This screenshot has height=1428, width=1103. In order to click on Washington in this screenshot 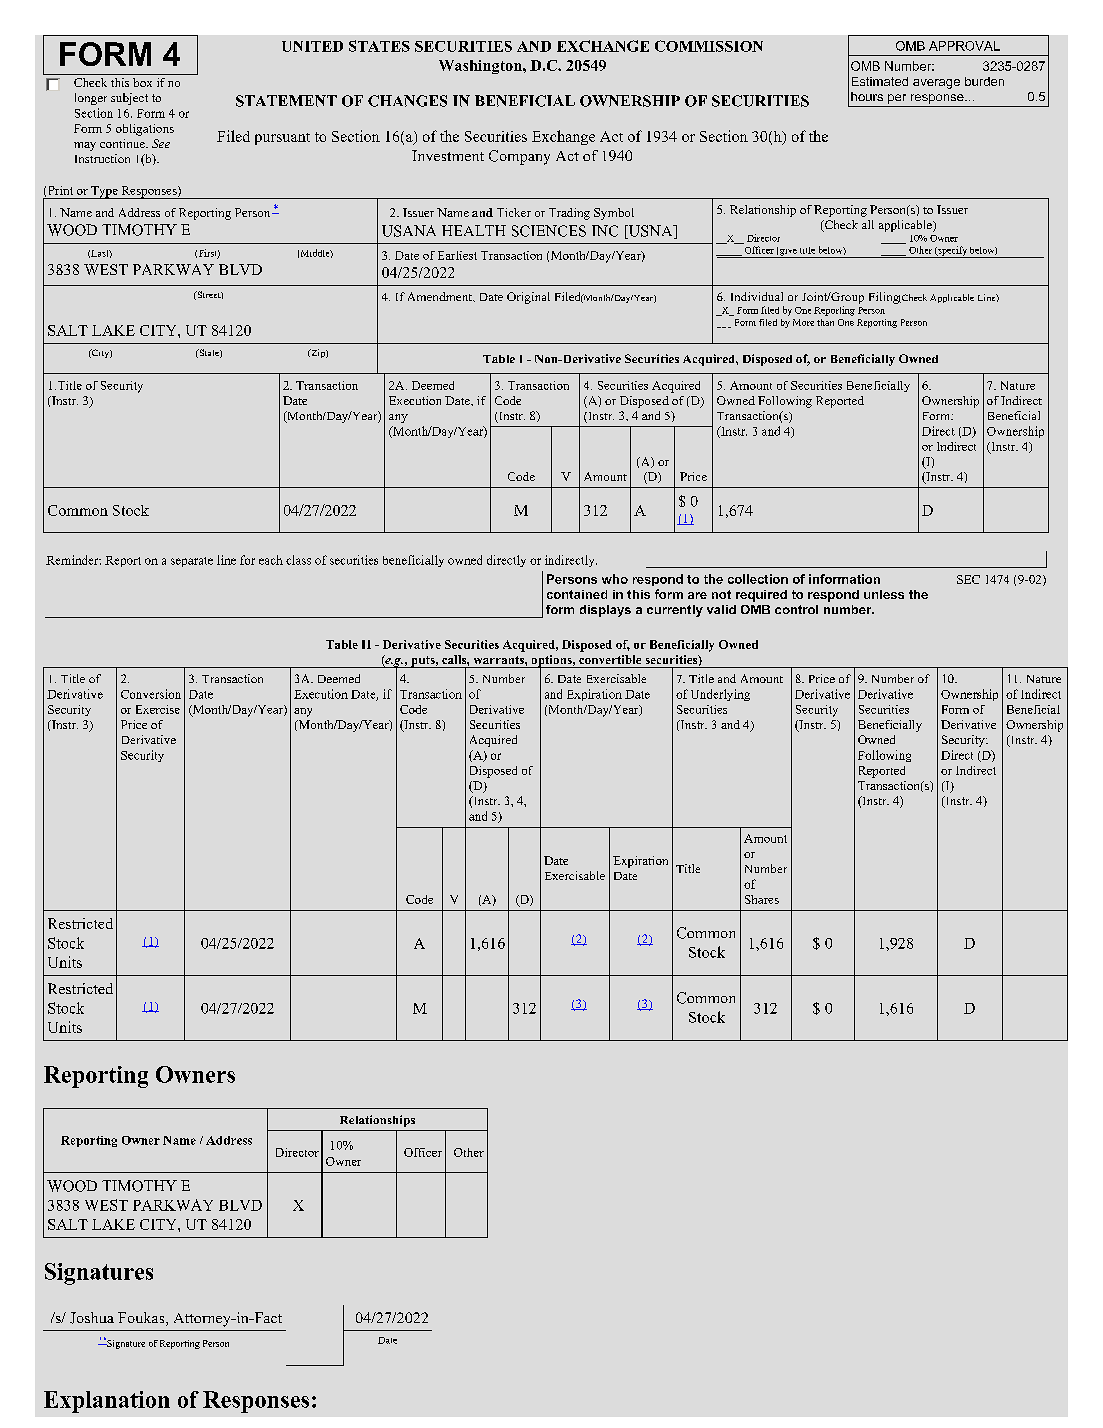, I will do `click(481, 67)`.
